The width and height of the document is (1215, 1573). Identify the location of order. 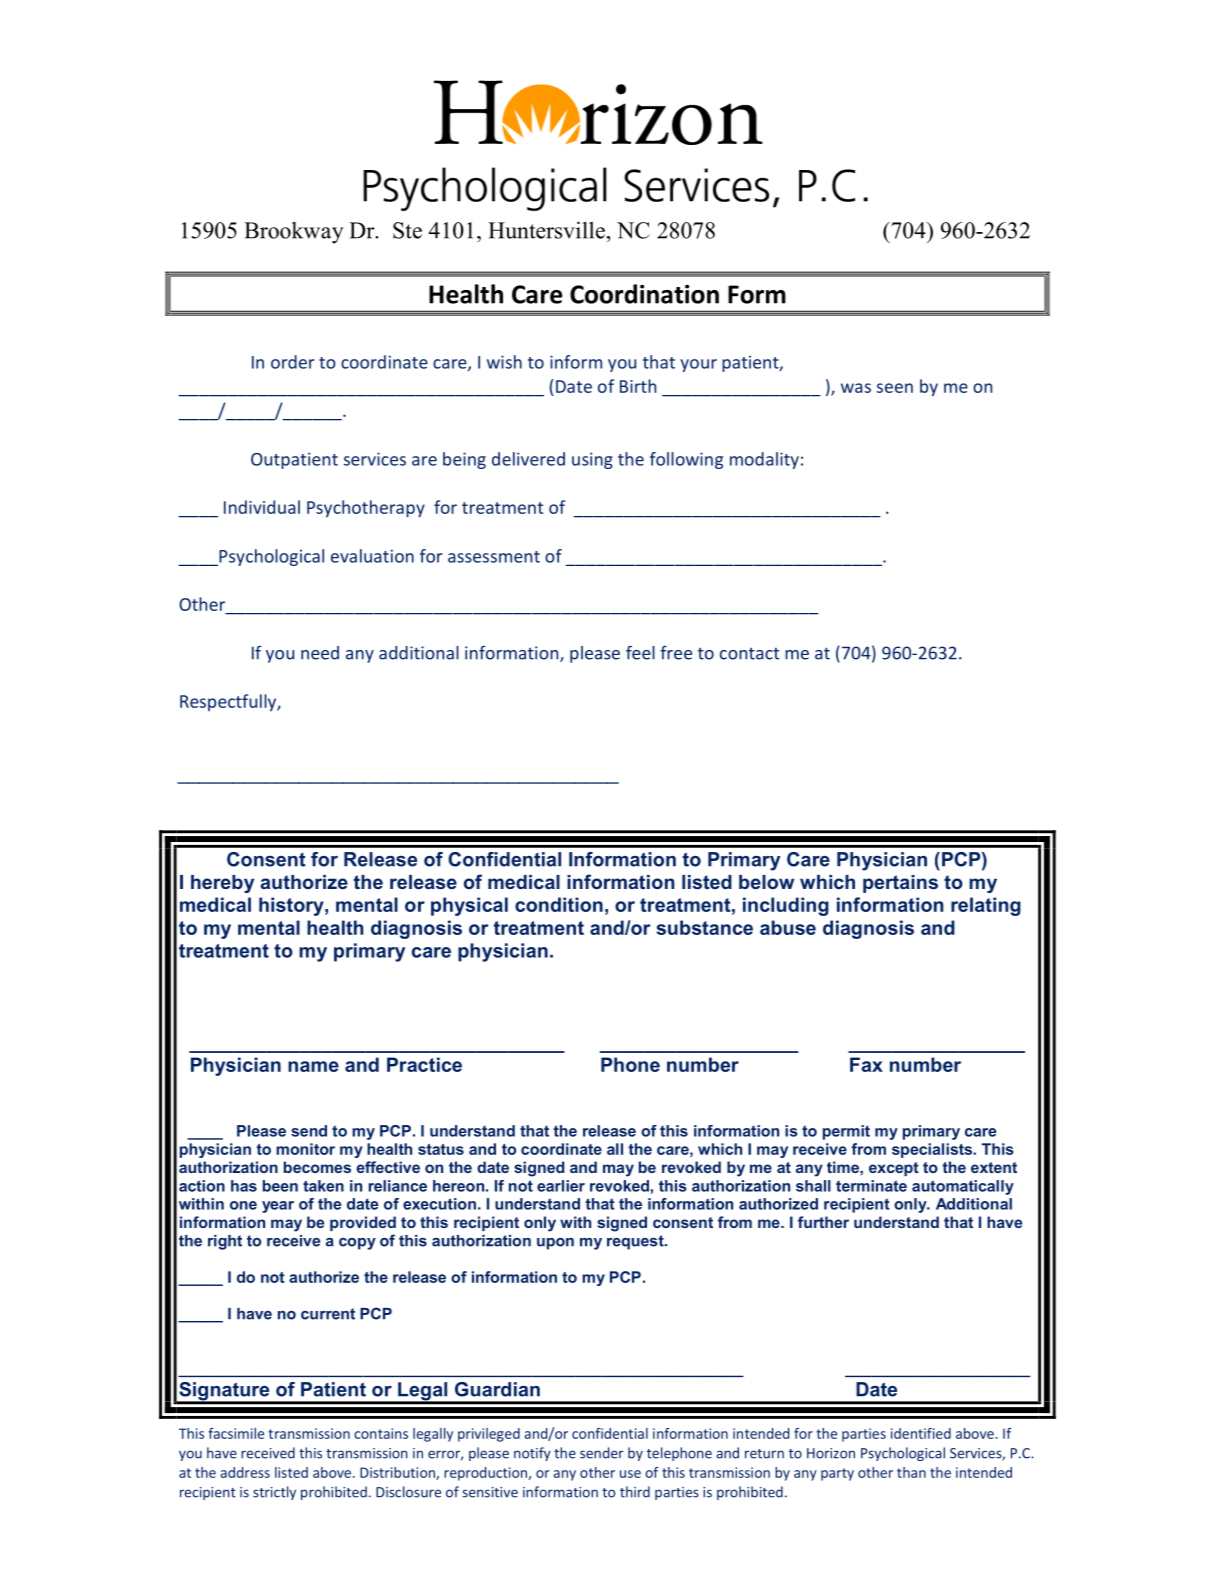
(293, 362).
